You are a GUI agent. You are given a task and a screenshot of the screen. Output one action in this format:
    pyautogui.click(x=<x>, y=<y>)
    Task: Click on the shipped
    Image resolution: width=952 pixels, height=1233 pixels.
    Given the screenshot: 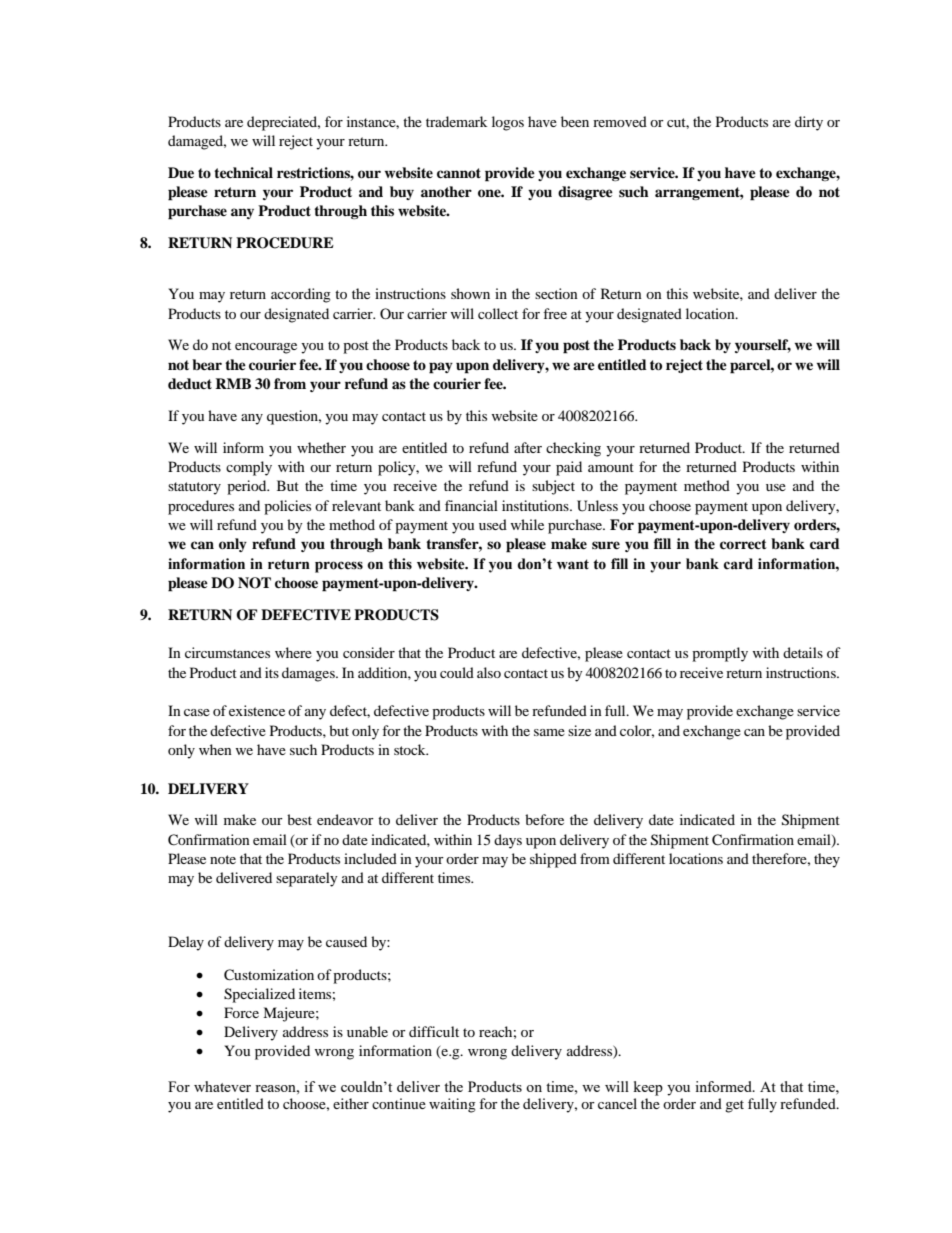 What is the action you would take?
    pyautogui.click(x=553, y=860)
